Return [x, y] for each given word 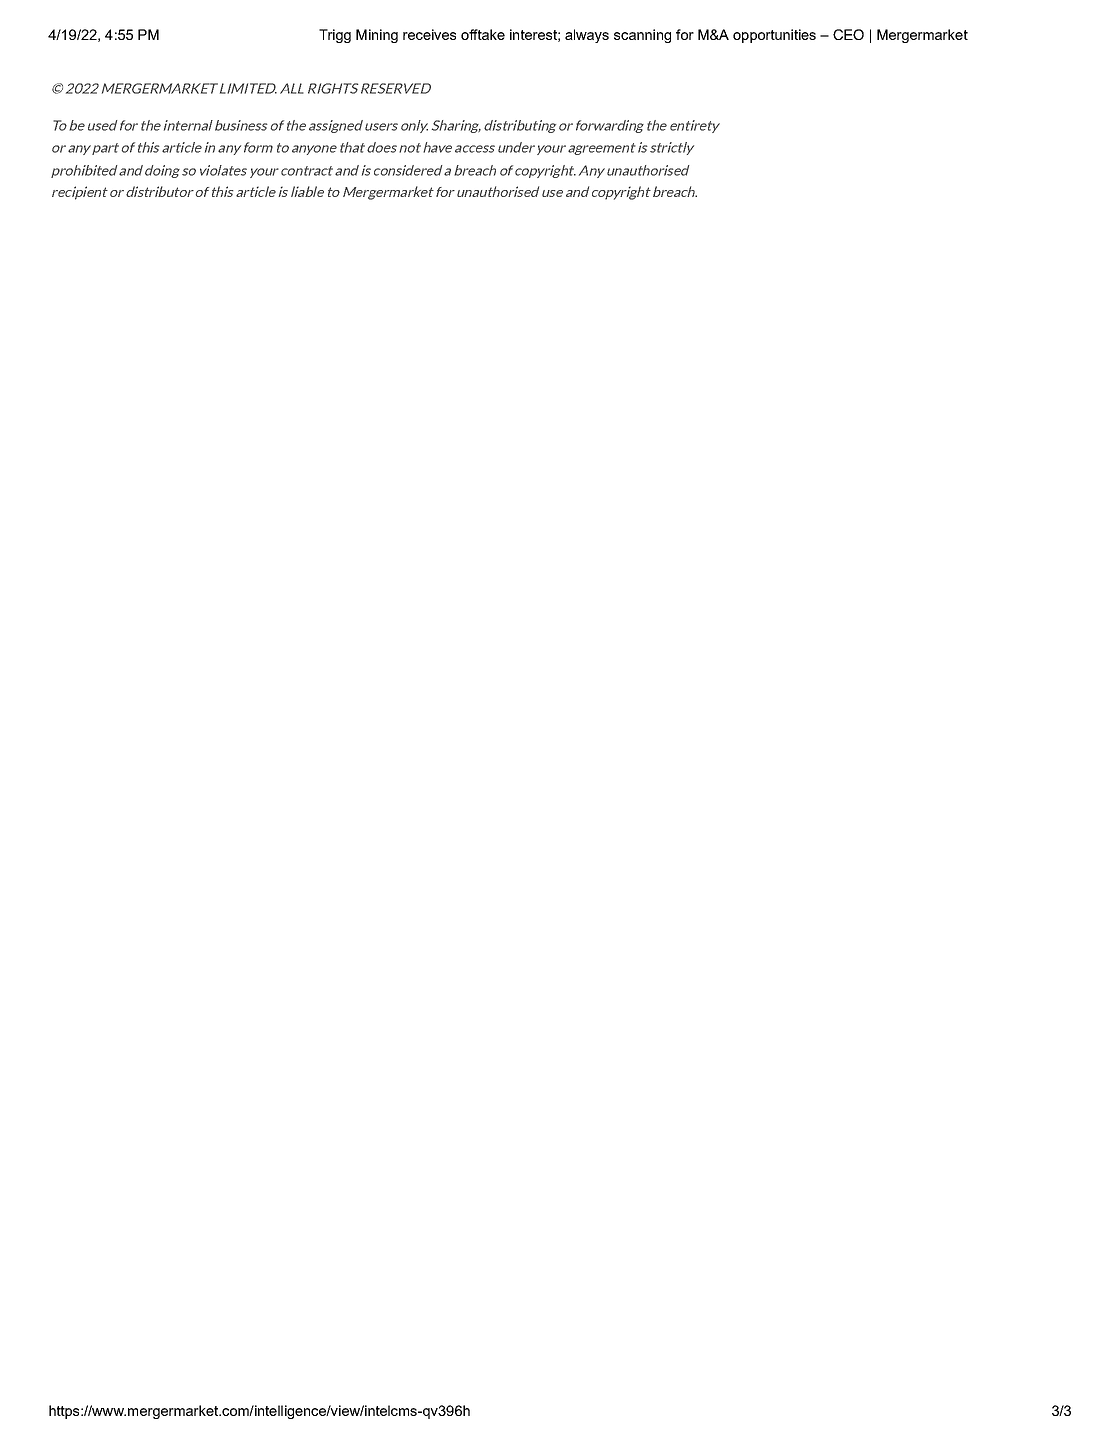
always [587, 36]
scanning [642, 36]
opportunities [774, 36]
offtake [483, 34]
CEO [848, 34]
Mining [377, 36]
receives [429, 34]
